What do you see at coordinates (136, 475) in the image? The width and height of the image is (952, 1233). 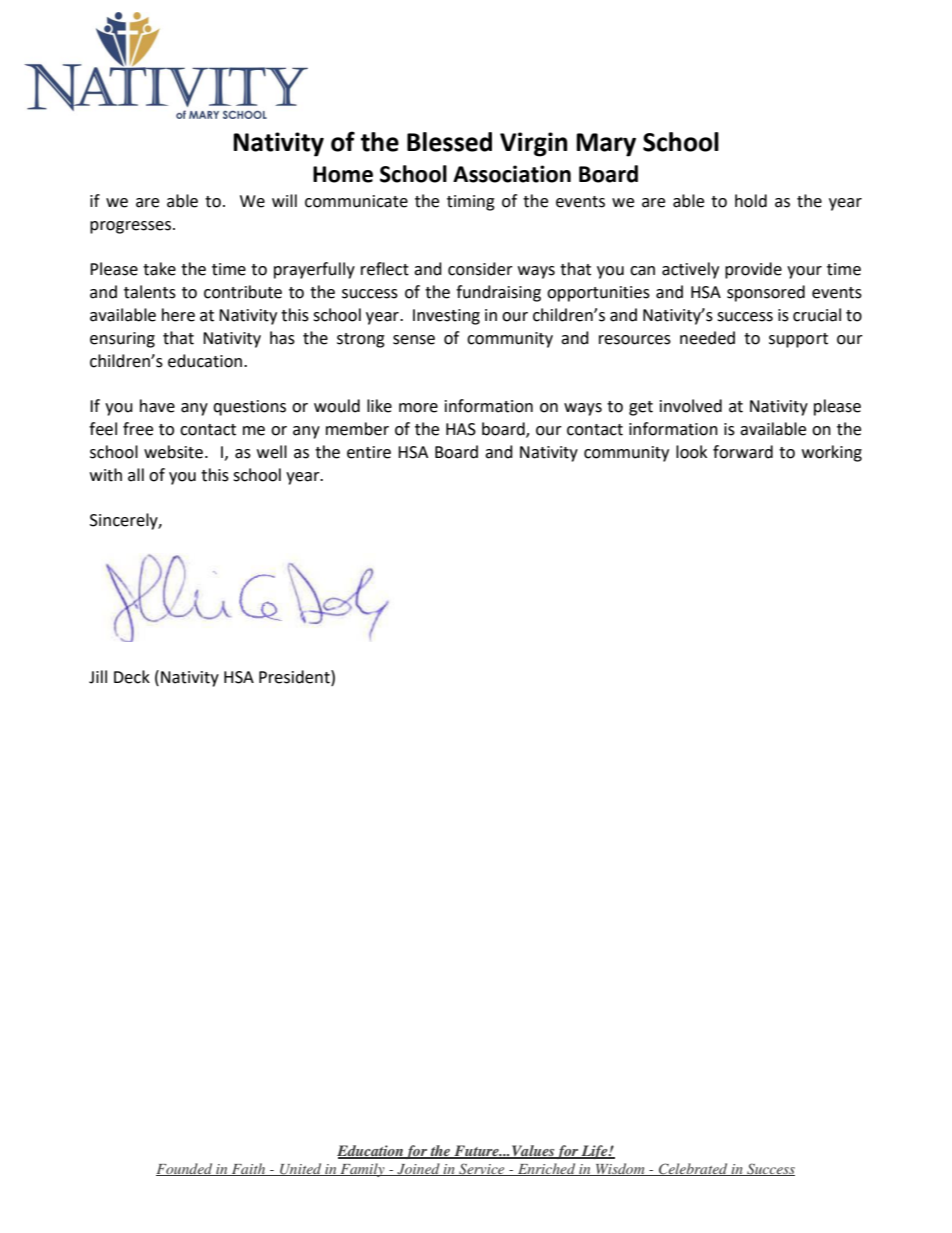 I see `all` at bounding box center [136, 475].
